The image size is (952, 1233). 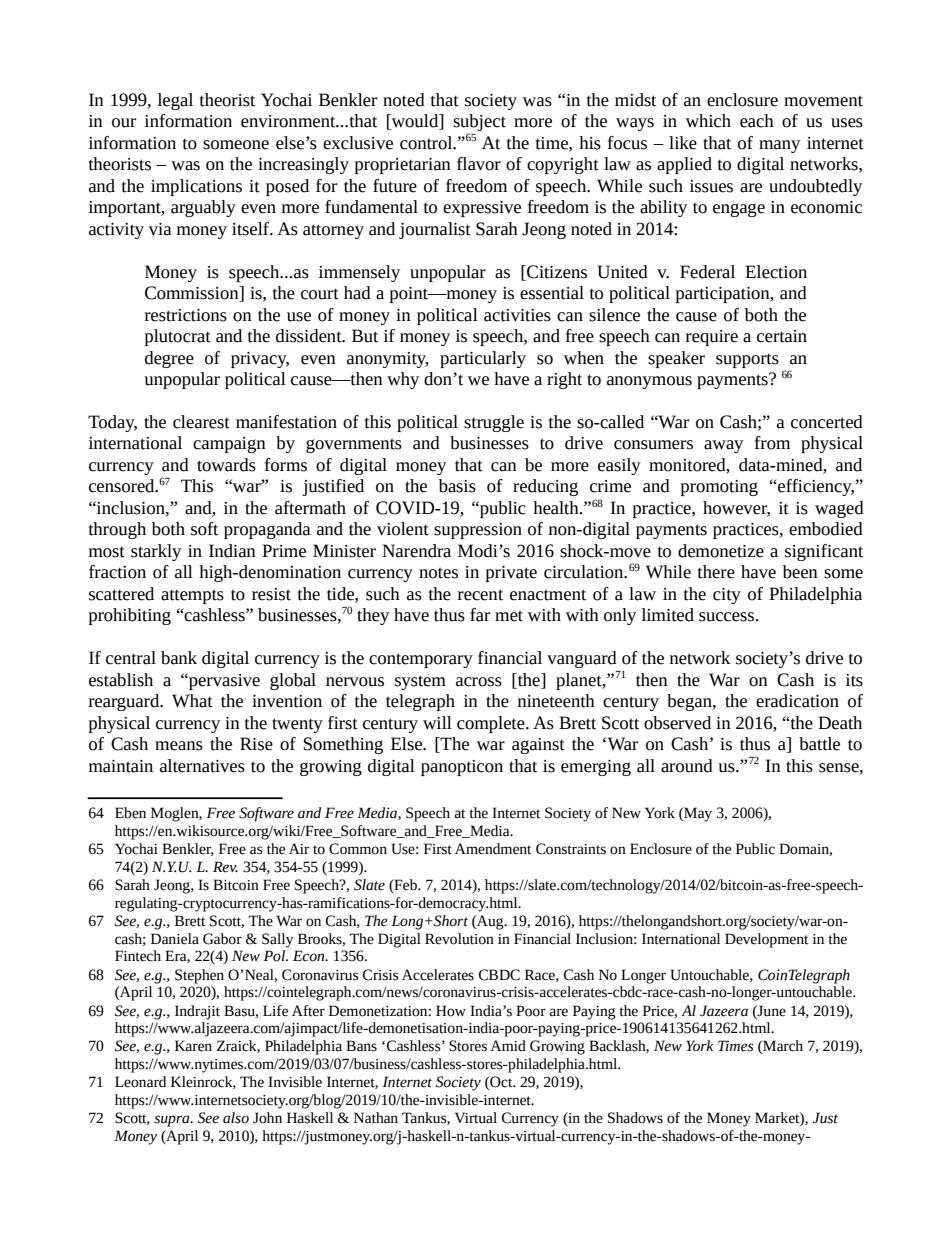 I want to click on Development, so click(x=766, y=940).
